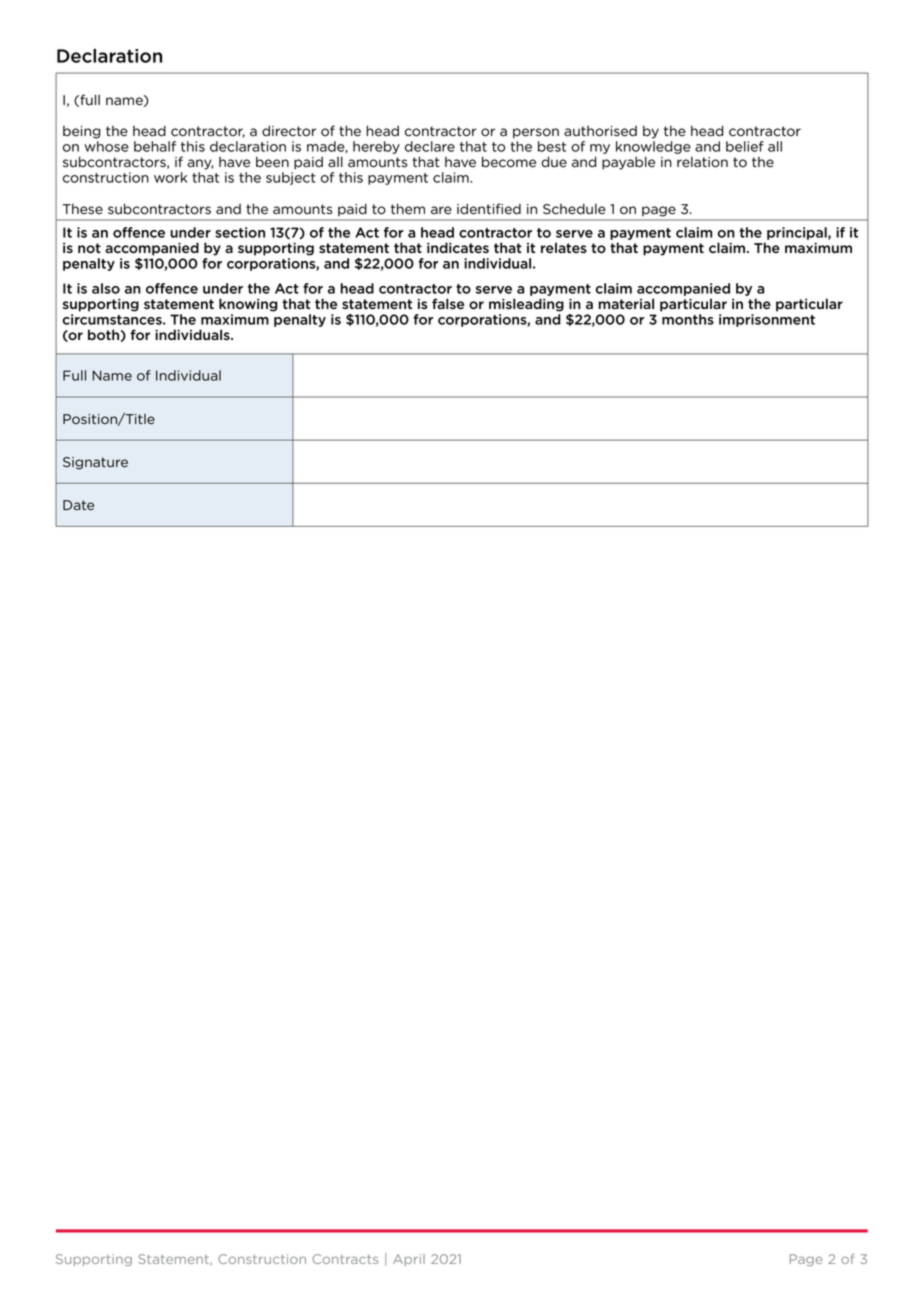 This screenshot has height=1308, width=924. I want to click on false, so click(448, 303).
